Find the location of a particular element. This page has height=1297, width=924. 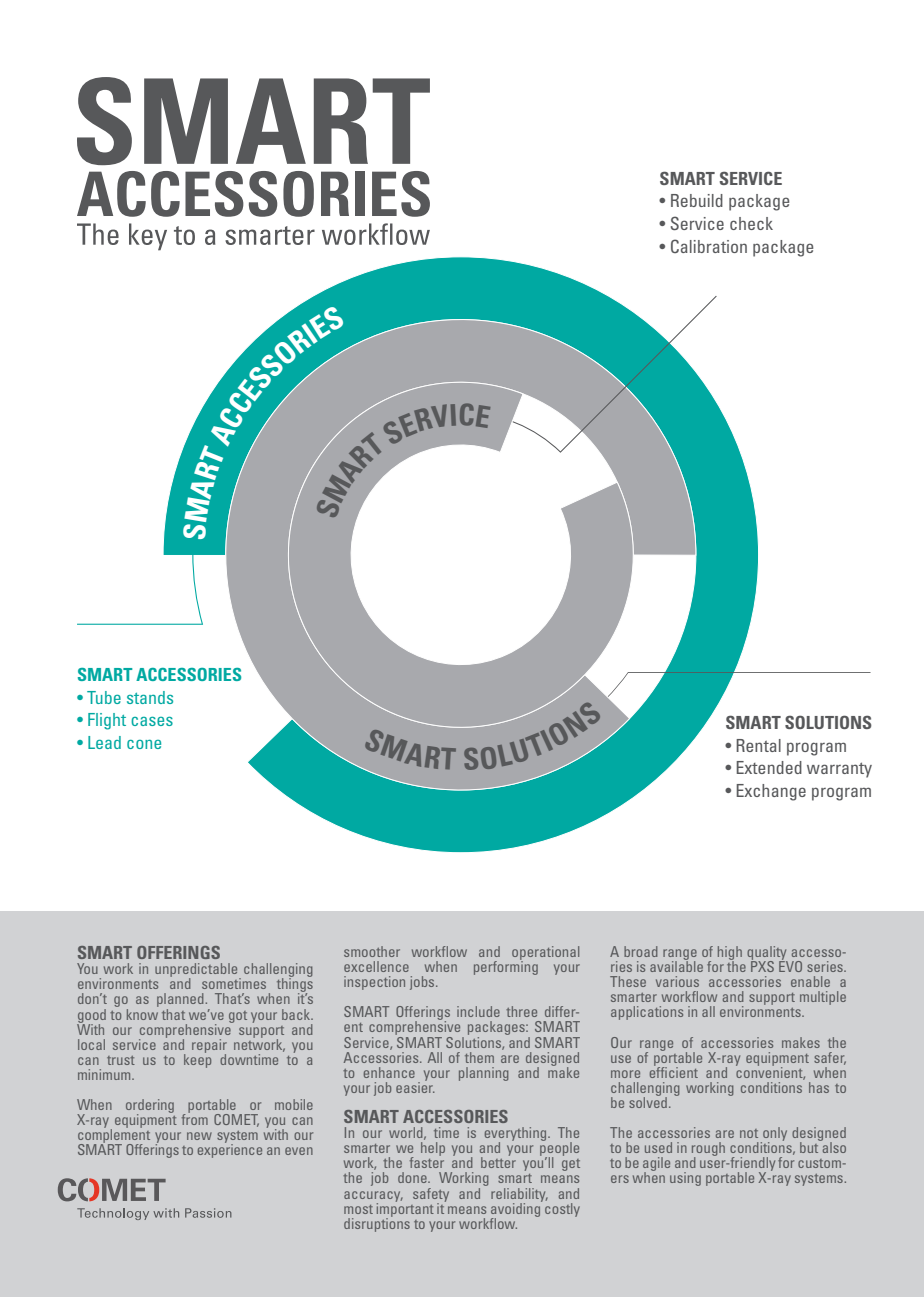

experience is located at coordinates (230, 1150).
